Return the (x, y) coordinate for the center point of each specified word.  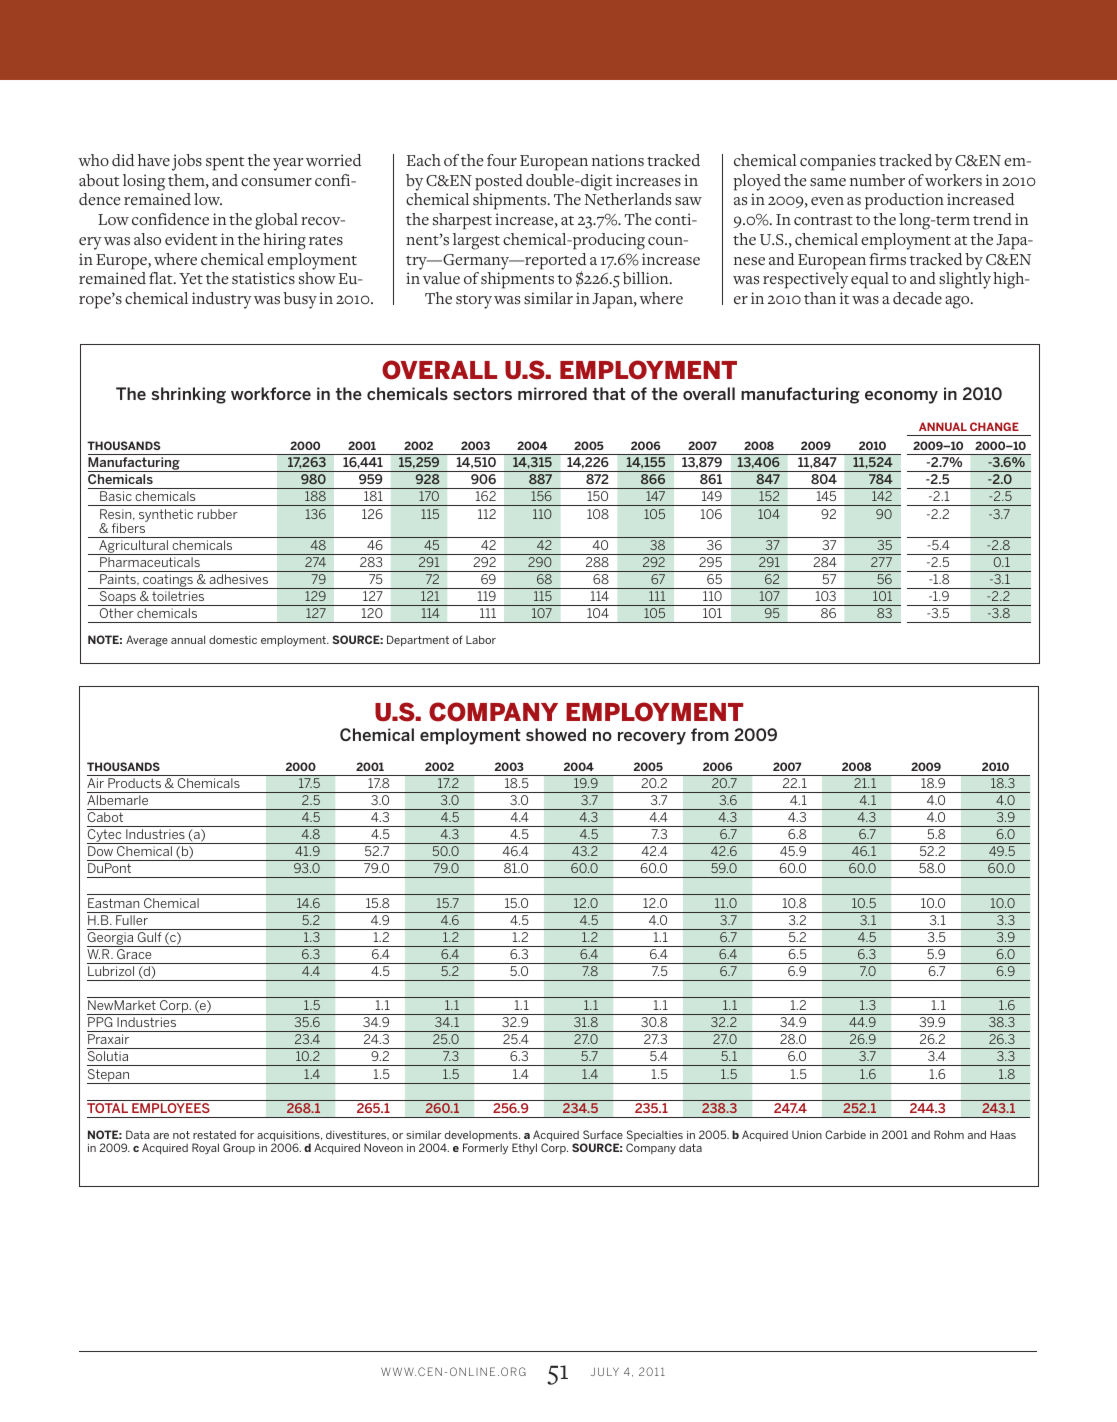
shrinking (189, 395)
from (710, 734)
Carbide (845, 1134)
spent (225, 164)
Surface (603, 1134)
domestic (233, 639)
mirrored (552, 393)
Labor (481, 639)
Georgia (111, 939)
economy (901, 397)
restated (214, 1134)
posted (499, 182)
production (904, 201)
